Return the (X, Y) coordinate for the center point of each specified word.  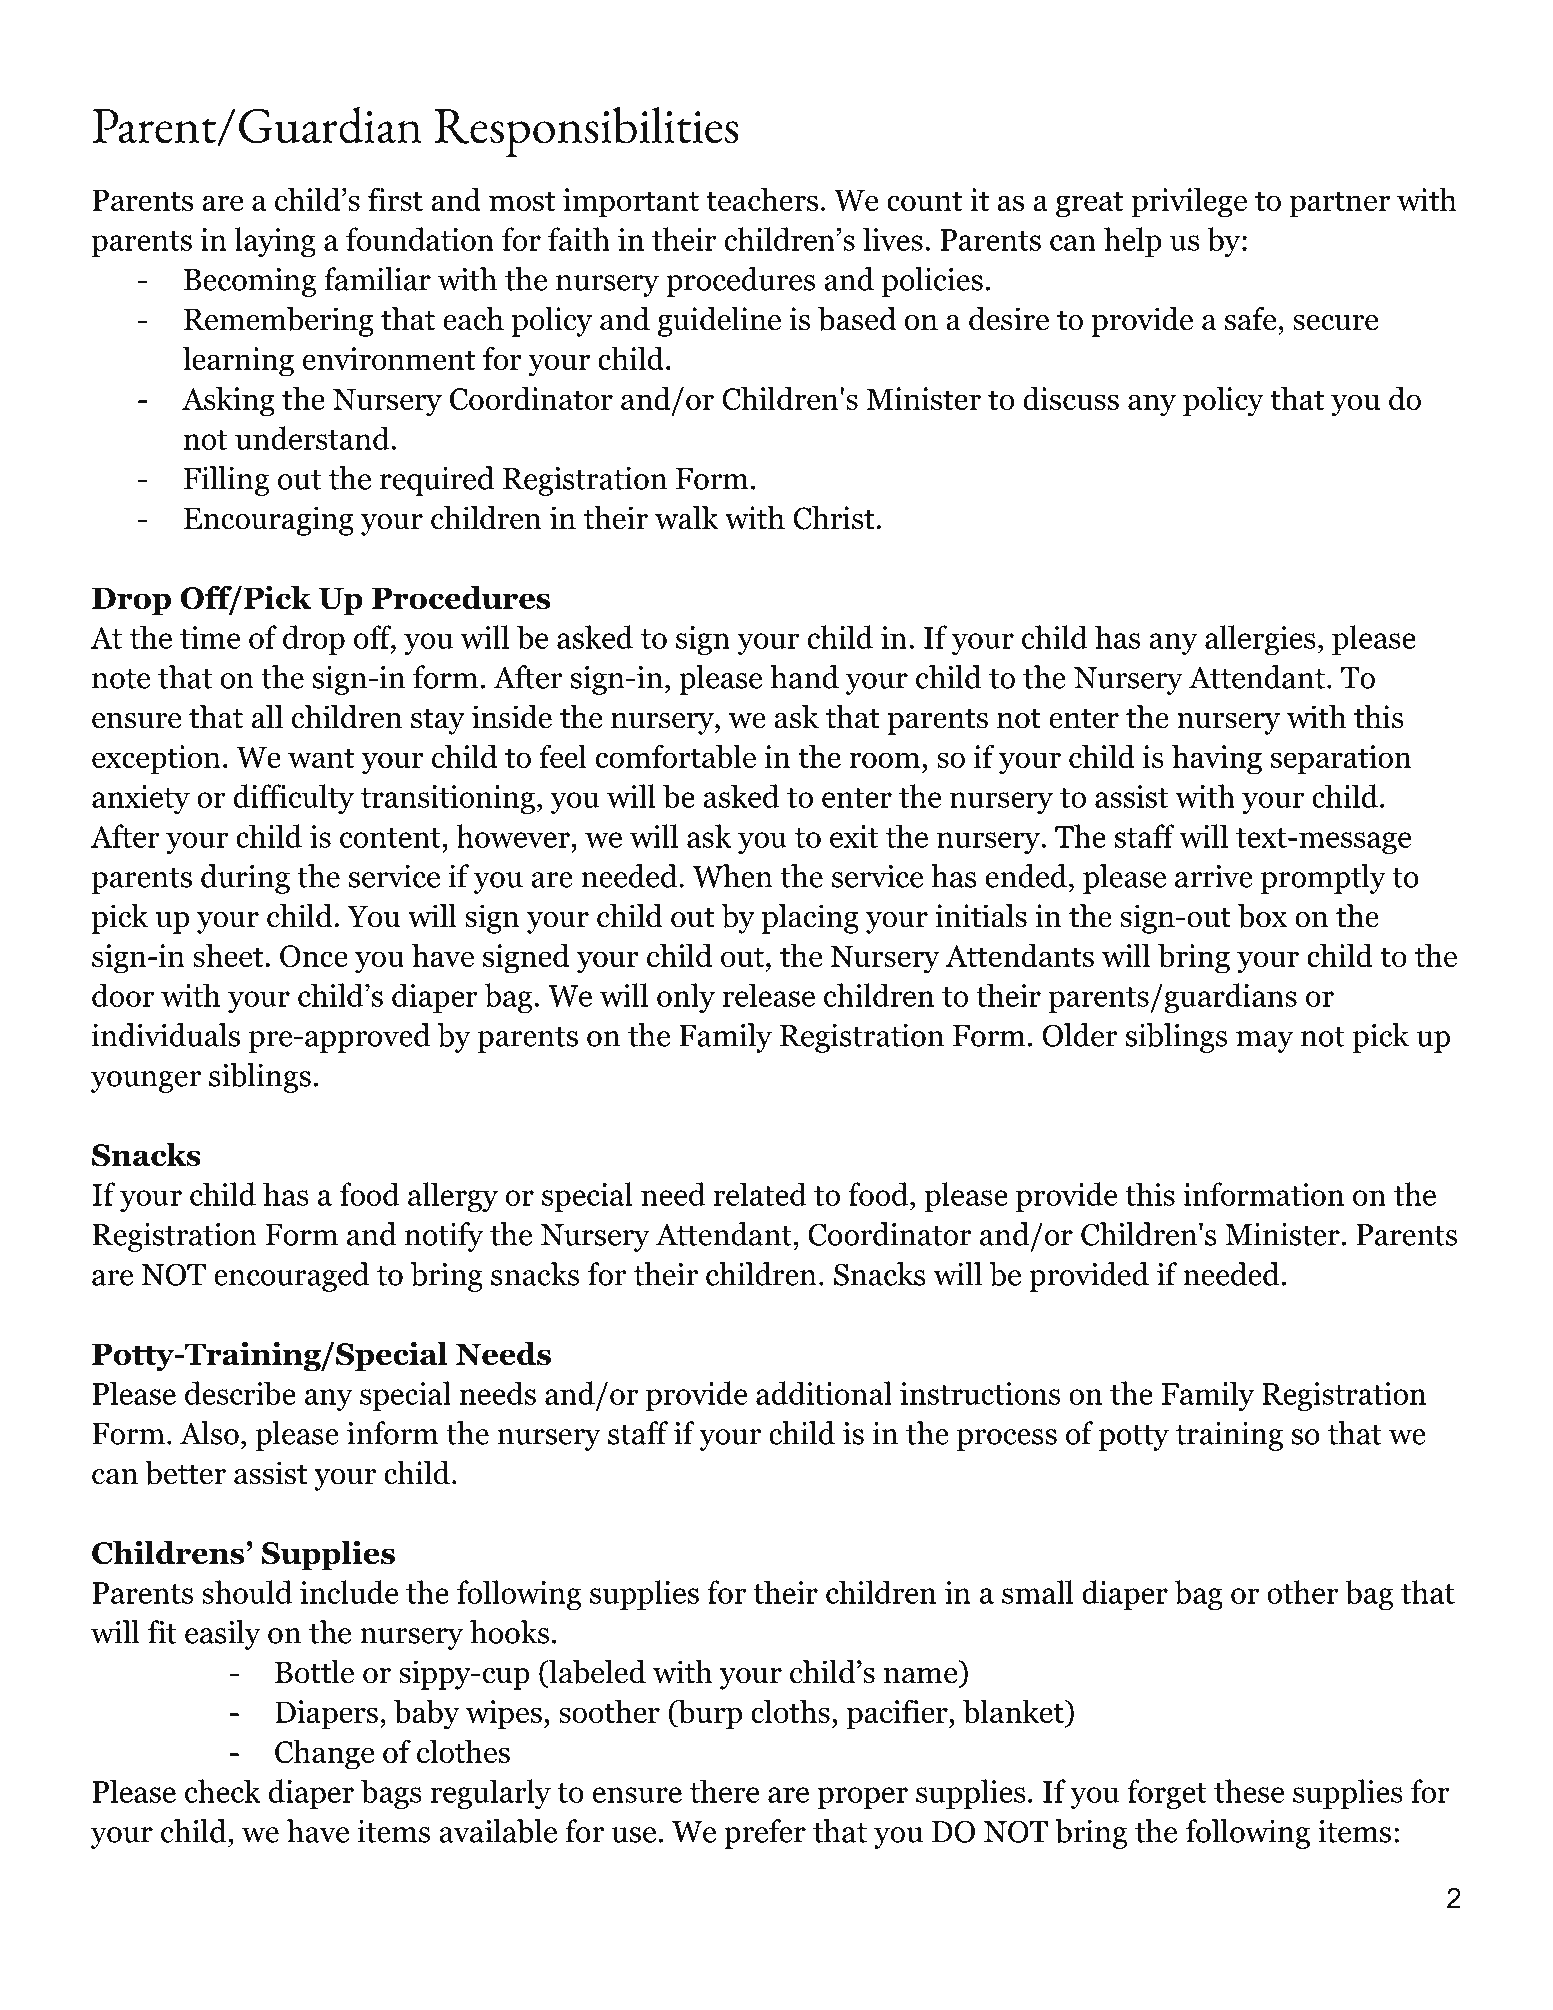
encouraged (291, 1277)
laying (275, 242)
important (631, 203)
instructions (980, 1393)
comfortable (676, 756)
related (760, 1194)
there (724, 1791)
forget (1167, 1794)
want (321, 758)
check (223, 1791)
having (1217, 759)
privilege (1189, 202)
